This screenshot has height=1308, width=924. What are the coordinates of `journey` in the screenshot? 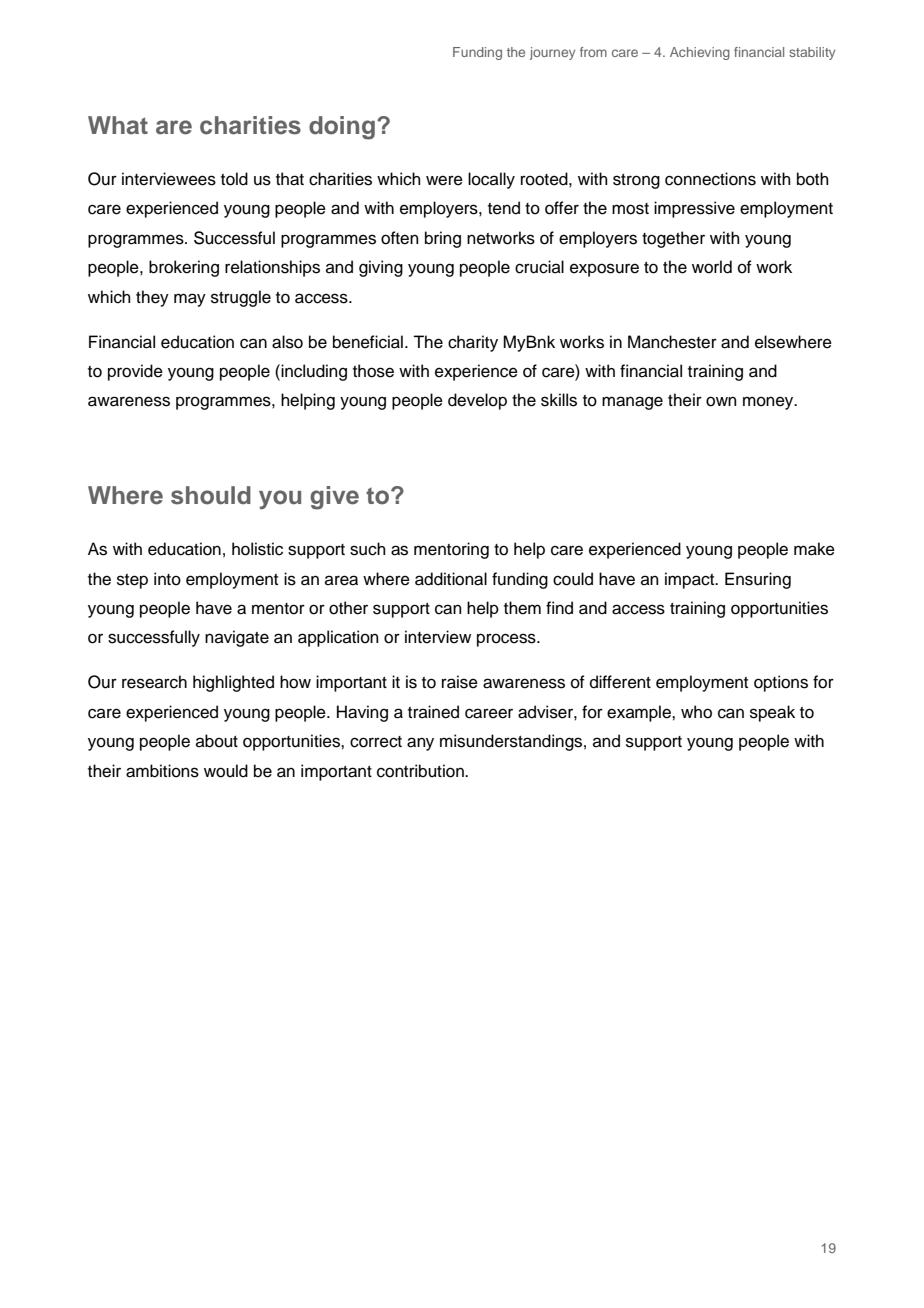 It's located at (552, 53).
